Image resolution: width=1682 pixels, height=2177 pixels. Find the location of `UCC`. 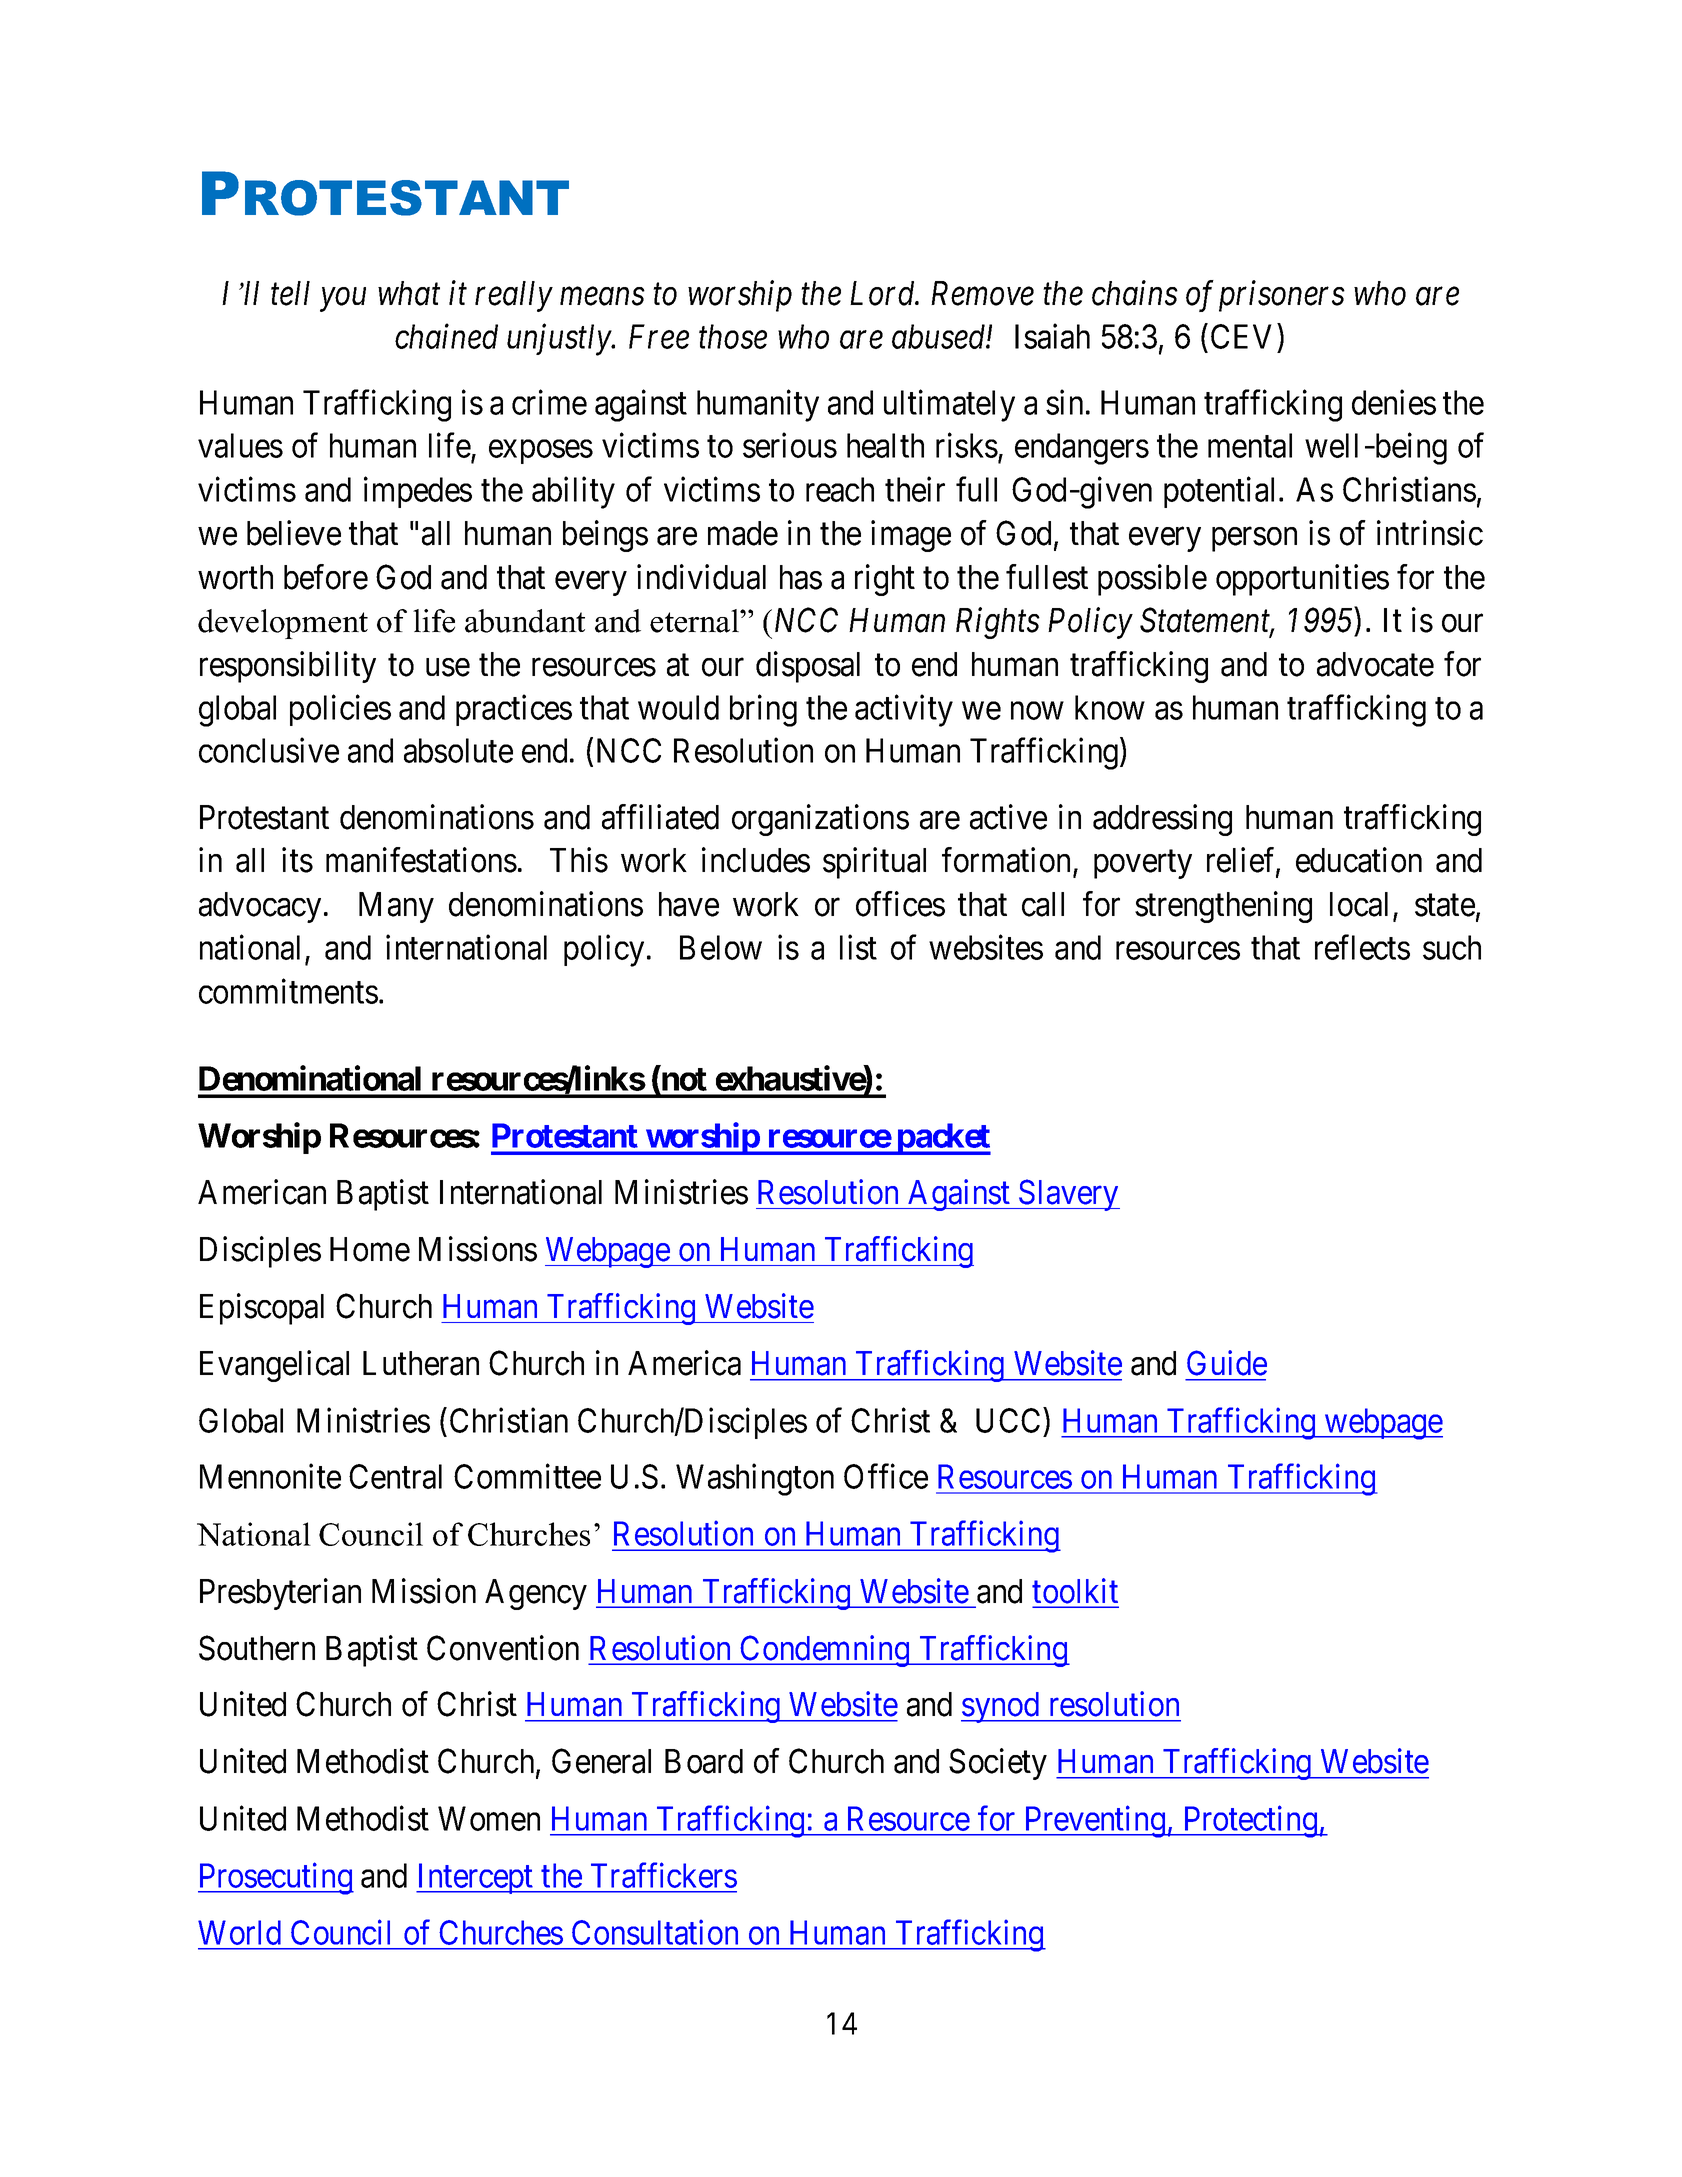

UCC is located at coordinates (1008, 1420).
